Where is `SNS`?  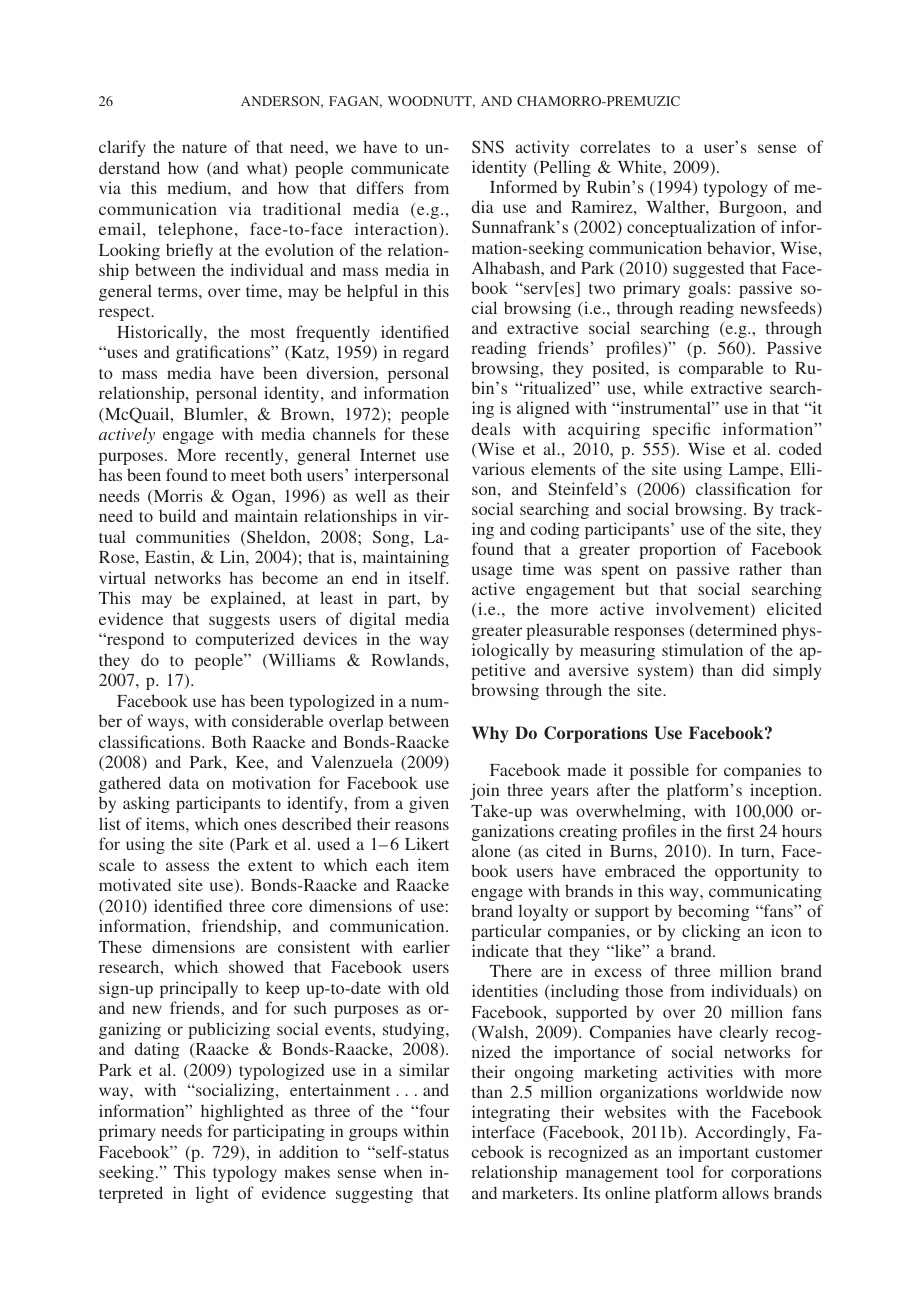
SNS is located at coordinates (488, 146).
